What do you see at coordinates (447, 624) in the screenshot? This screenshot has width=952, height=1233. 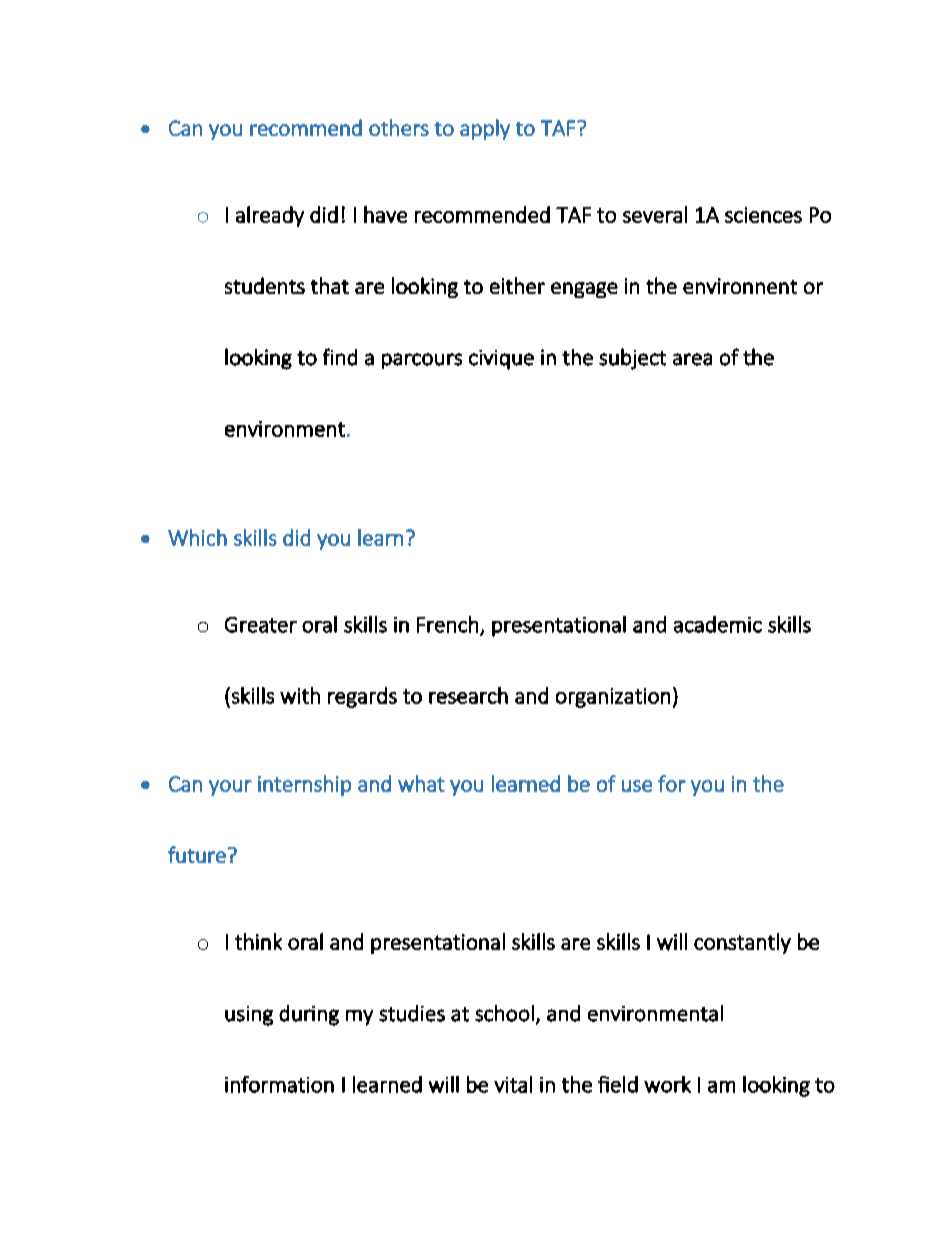 I see `French` at bounding box center [447, 624].
